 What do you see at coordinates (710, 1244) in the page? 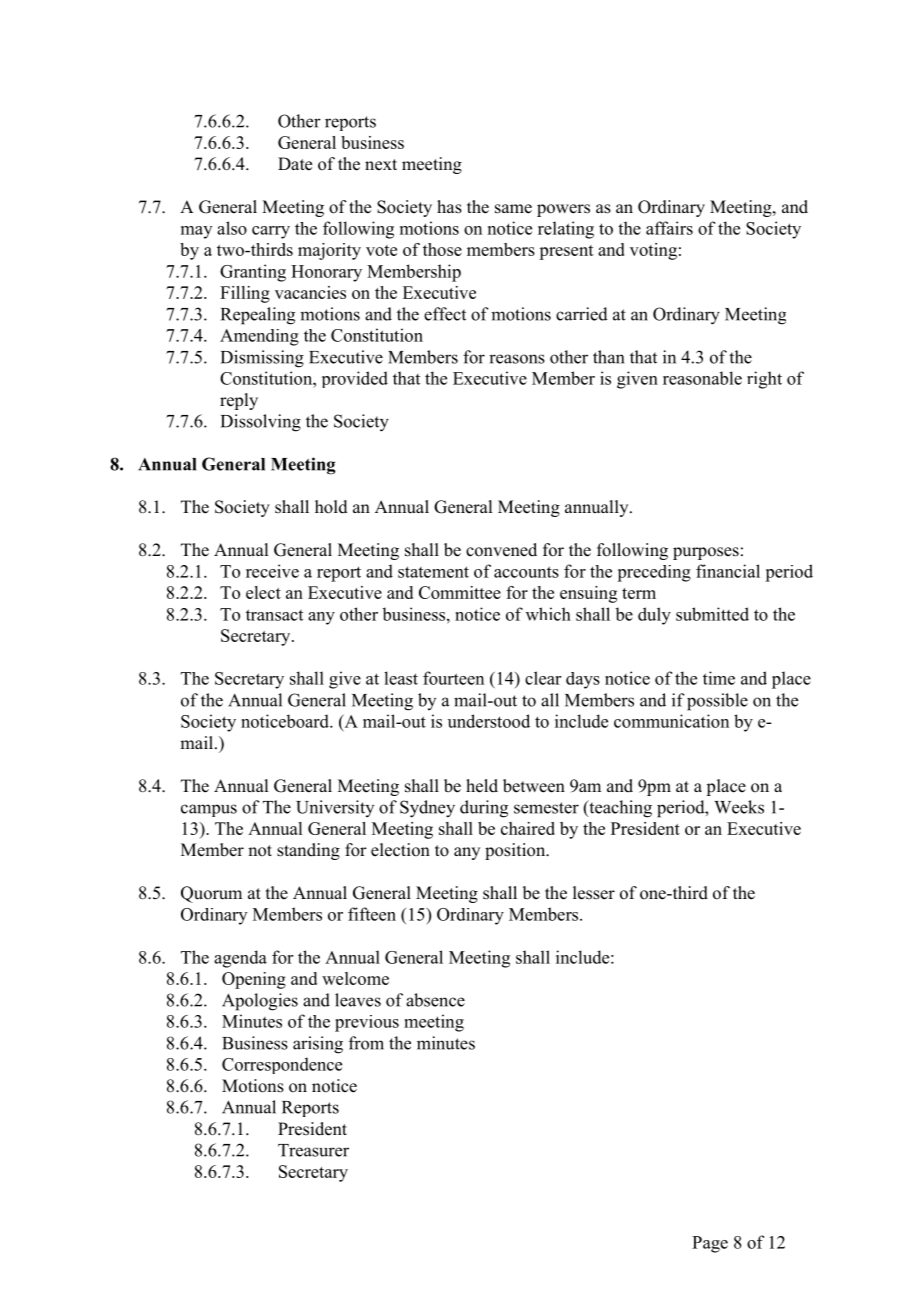
I see `Page` at bounding box center [710, 1244].
